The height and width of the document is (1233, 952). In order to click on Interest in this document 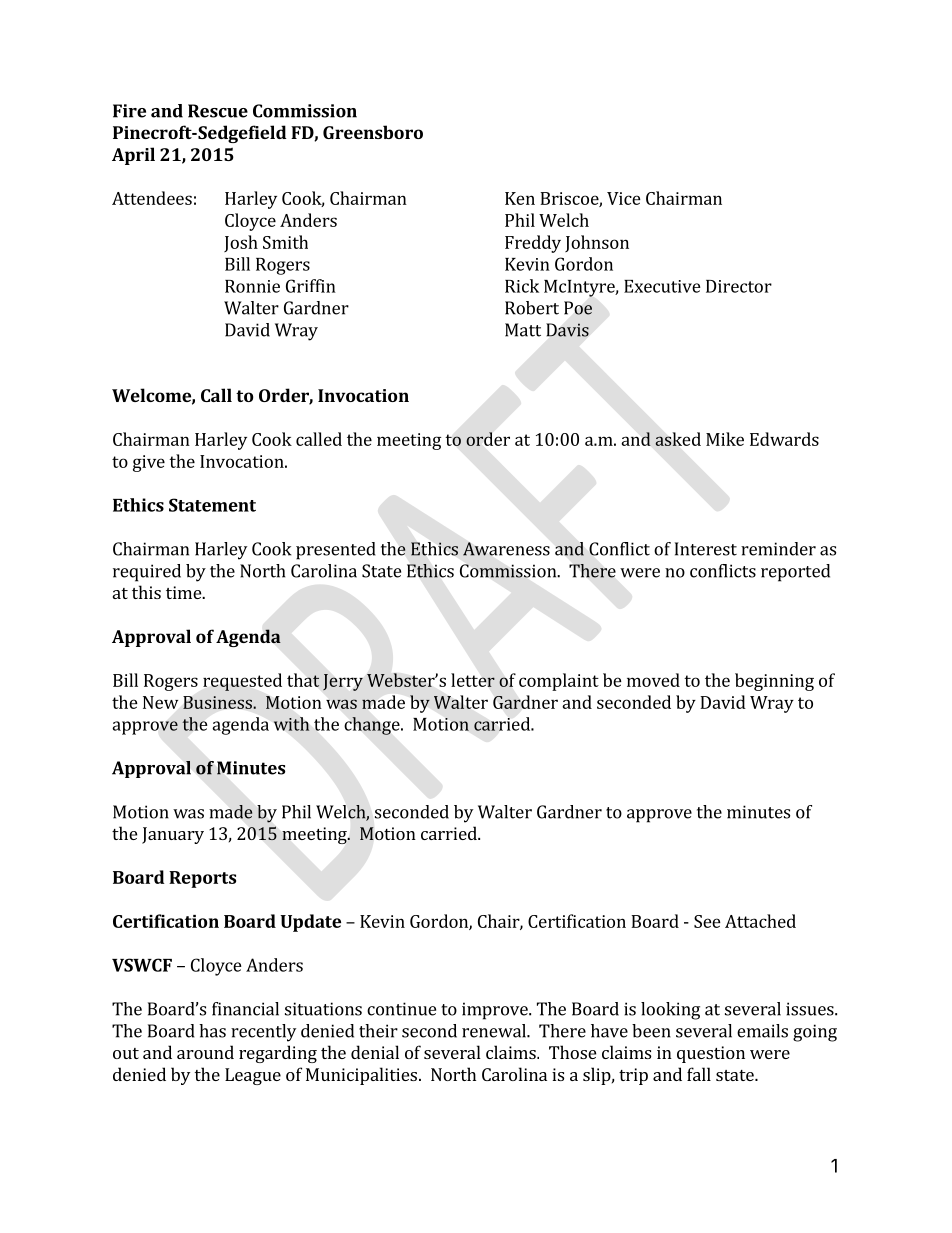, I will do `click(706, 549)`.
